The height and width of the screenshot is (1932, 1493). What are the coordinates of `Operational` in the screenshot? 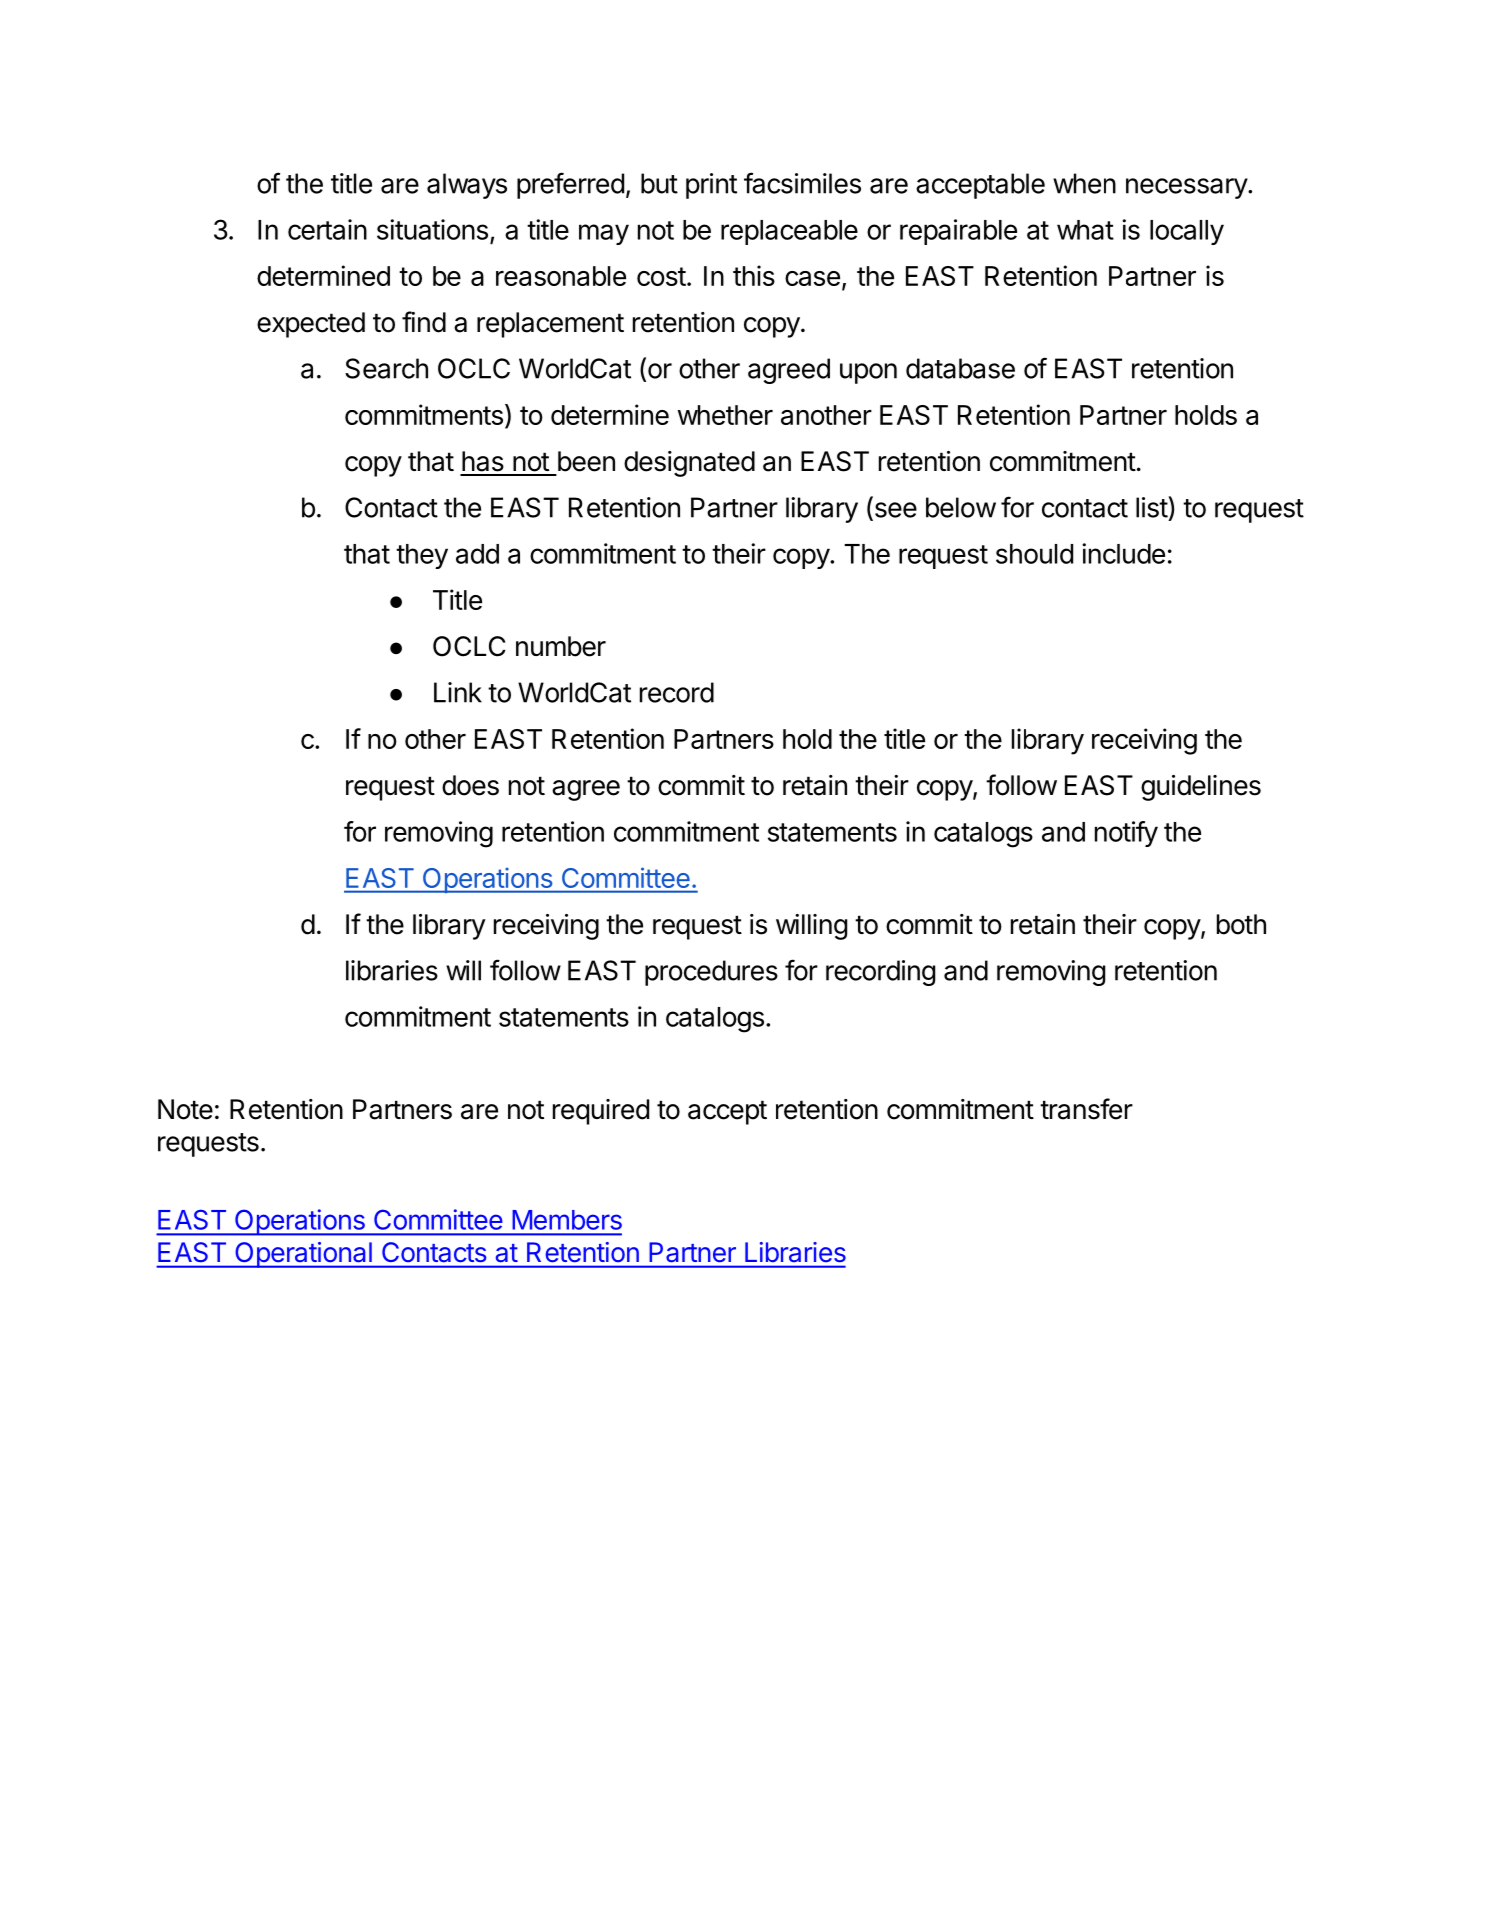 It's located at (303, 1255).
